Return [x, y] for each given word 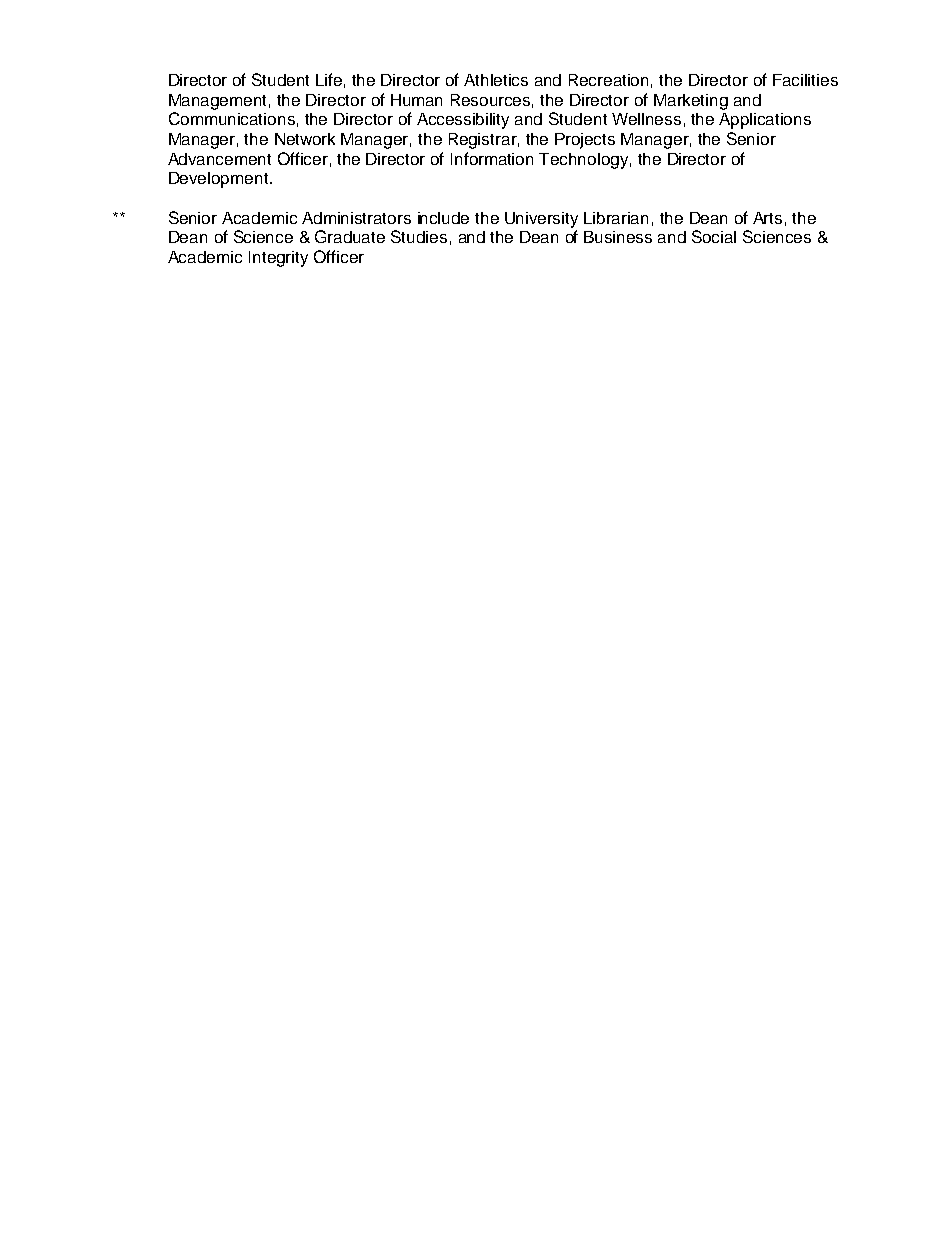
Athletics [496, 80]
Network [305, 139]
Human [416, 100]
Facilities [805, 80]
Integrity [278, 259]
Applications [765, 121]
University [541, 220]
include [443, 218]
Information [492, 158]
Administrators [356, 218]
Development [220, 180]
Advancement [219, 159]
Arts [767, 218]
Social [714, 236]
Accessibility [463, 121]
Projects [585, 141]
